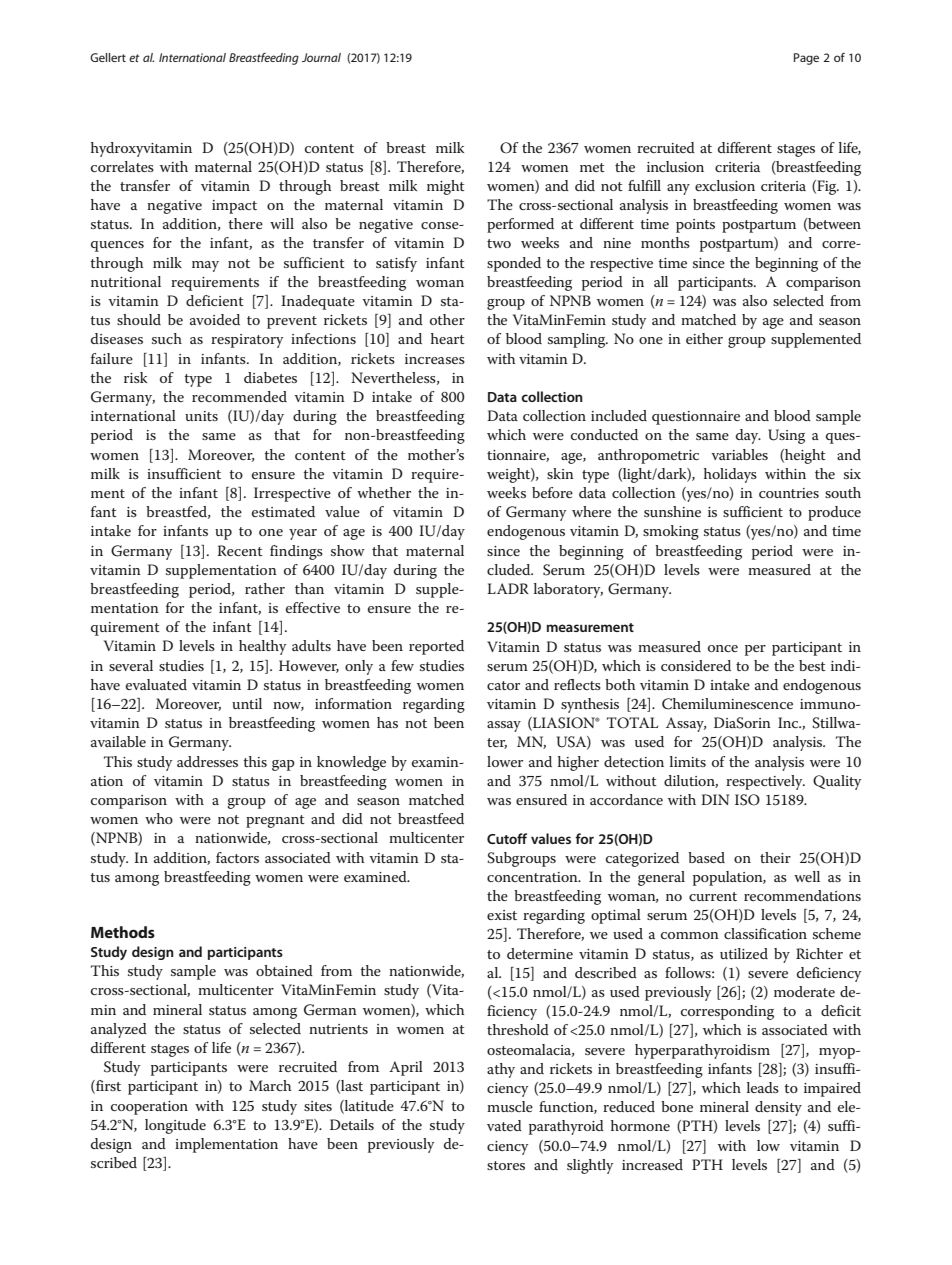 Image resolution: width=952 pixels, height=1265 pixels. What do you see at coordinates (436, 647) in the screenshot?
I see `reported` at bounding box center [436, 647].
